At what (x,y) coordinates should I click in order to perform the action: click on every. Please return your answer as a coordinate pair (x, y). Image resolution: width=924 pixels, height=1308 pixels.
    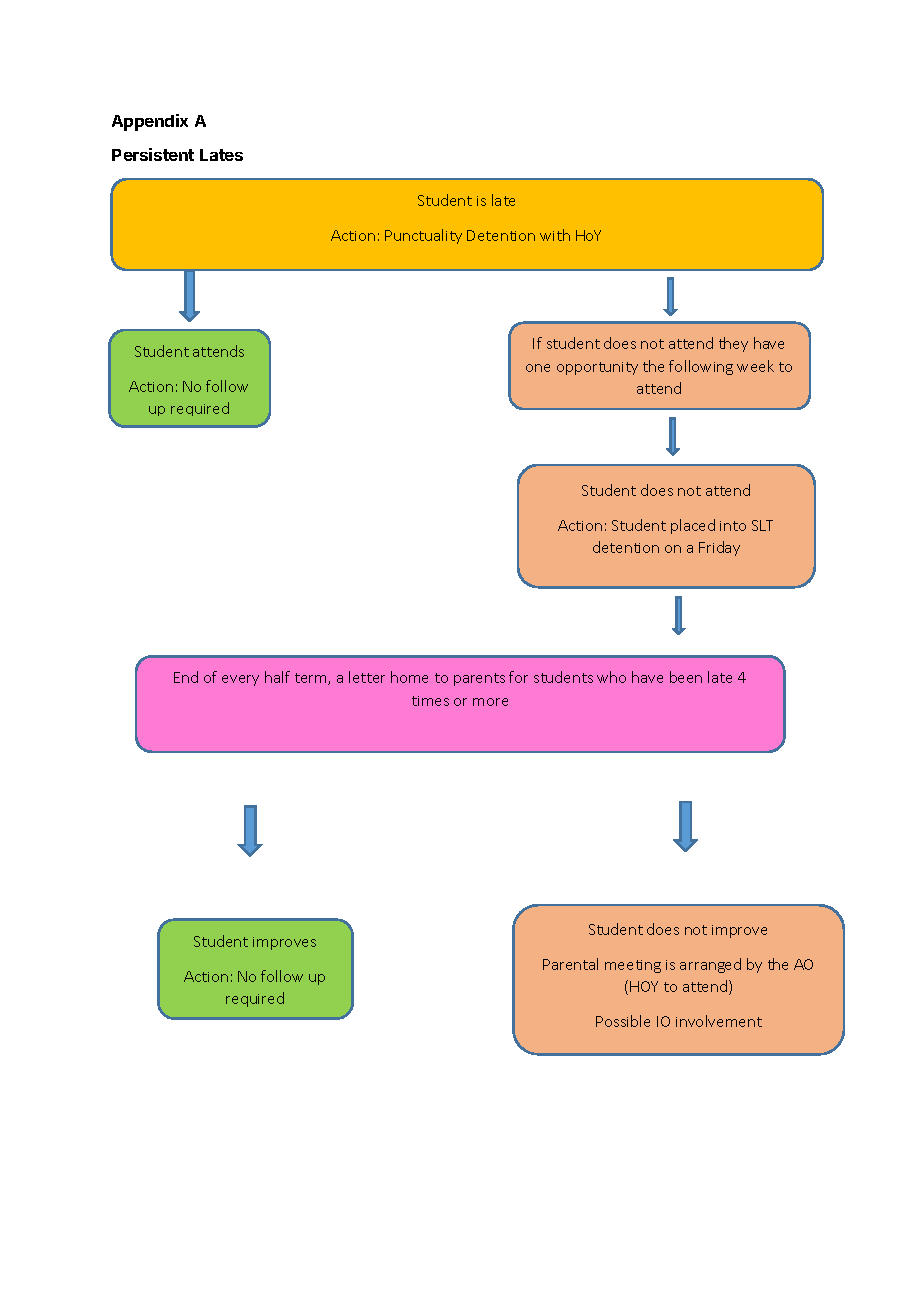
    Looking at the image, I should click on (240, 680).
